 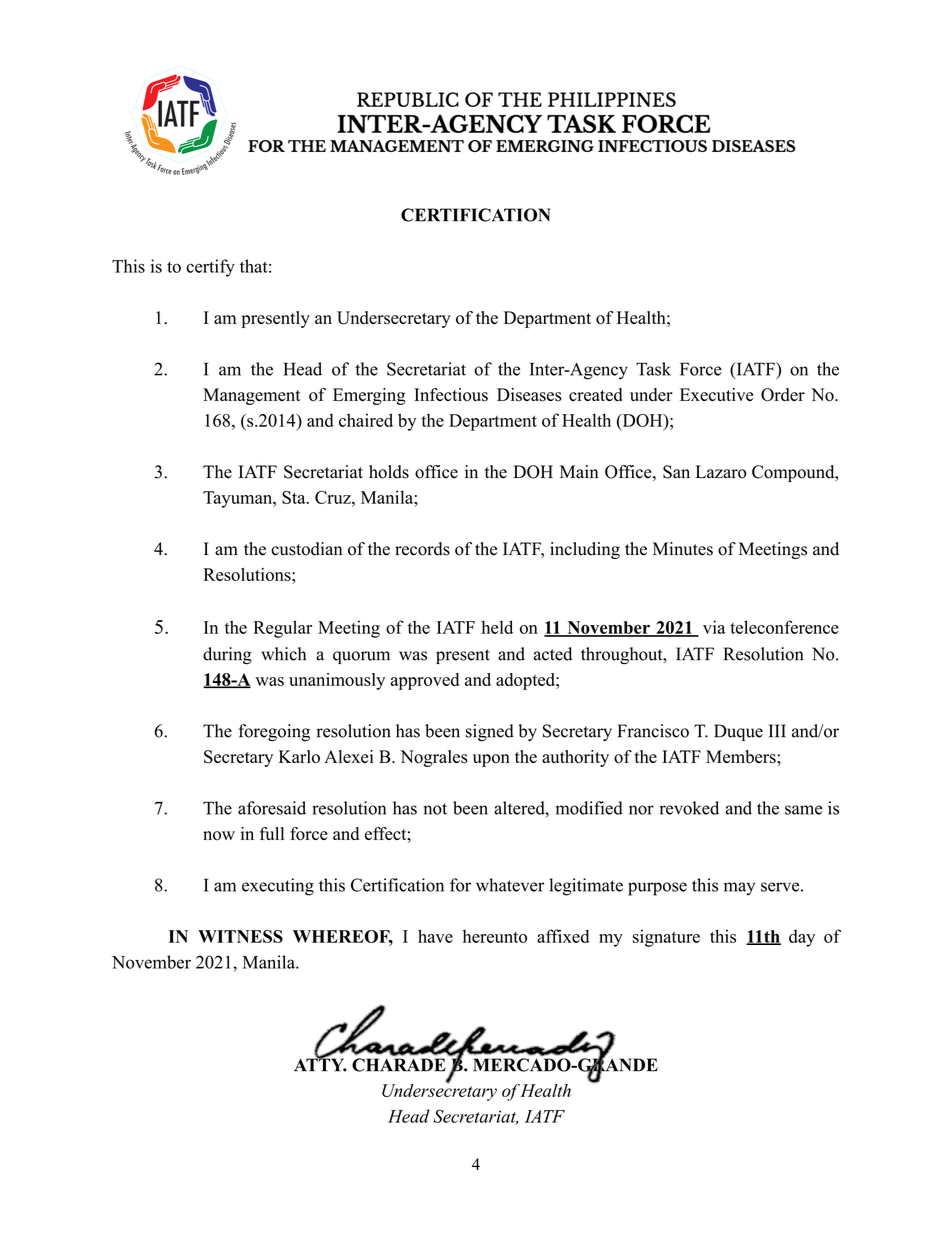 What do you see at coordinates (653, 369) in the screenshot?
I see `Task` at bounding box center [653, 369].
